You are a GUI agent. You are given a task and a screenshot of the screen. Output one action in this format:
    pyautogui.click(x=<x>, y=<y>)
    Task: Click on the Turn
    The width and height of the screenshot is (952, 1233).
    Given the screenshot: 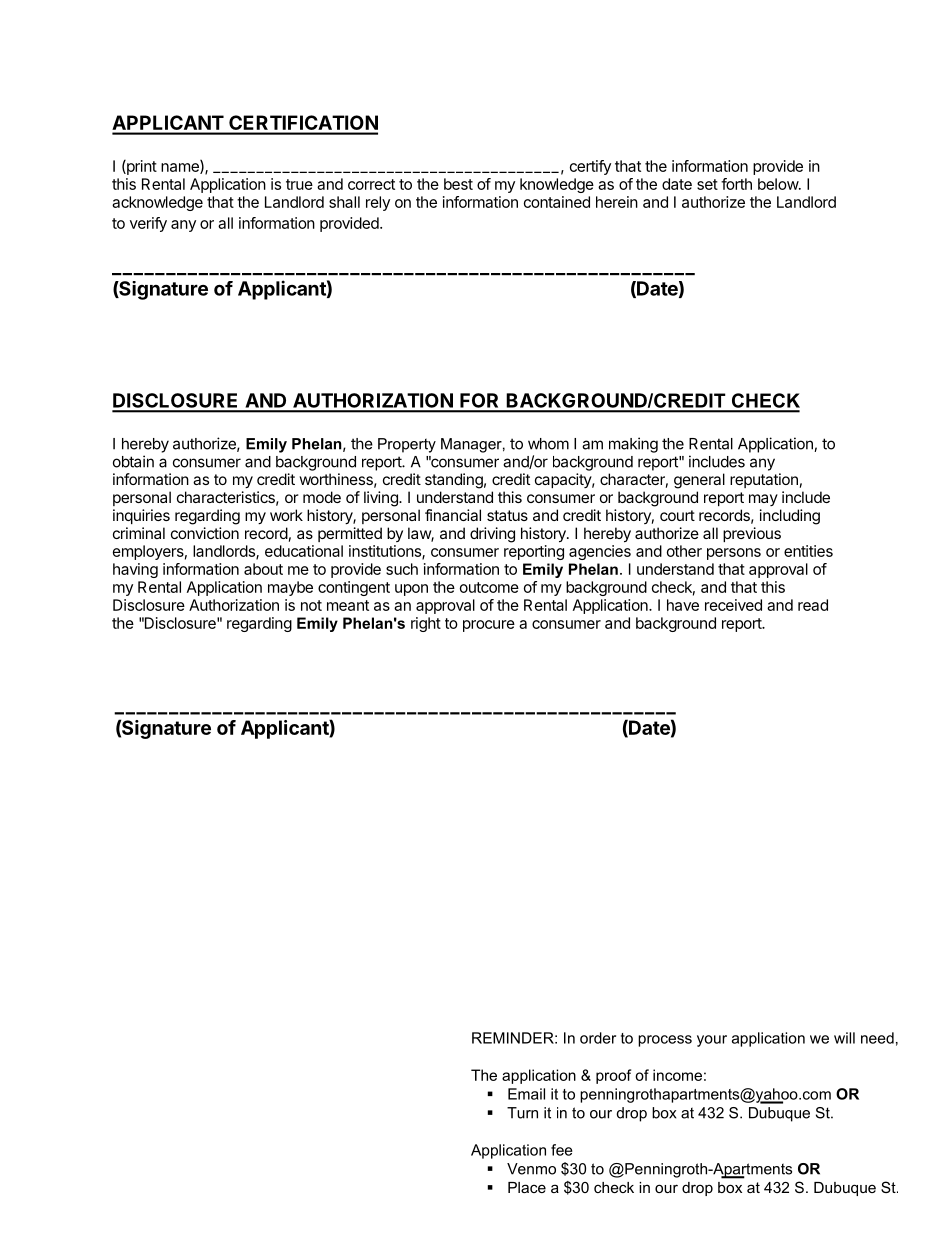 What is the action you would take?
    pyautogui.click(x=522, y=1113)
